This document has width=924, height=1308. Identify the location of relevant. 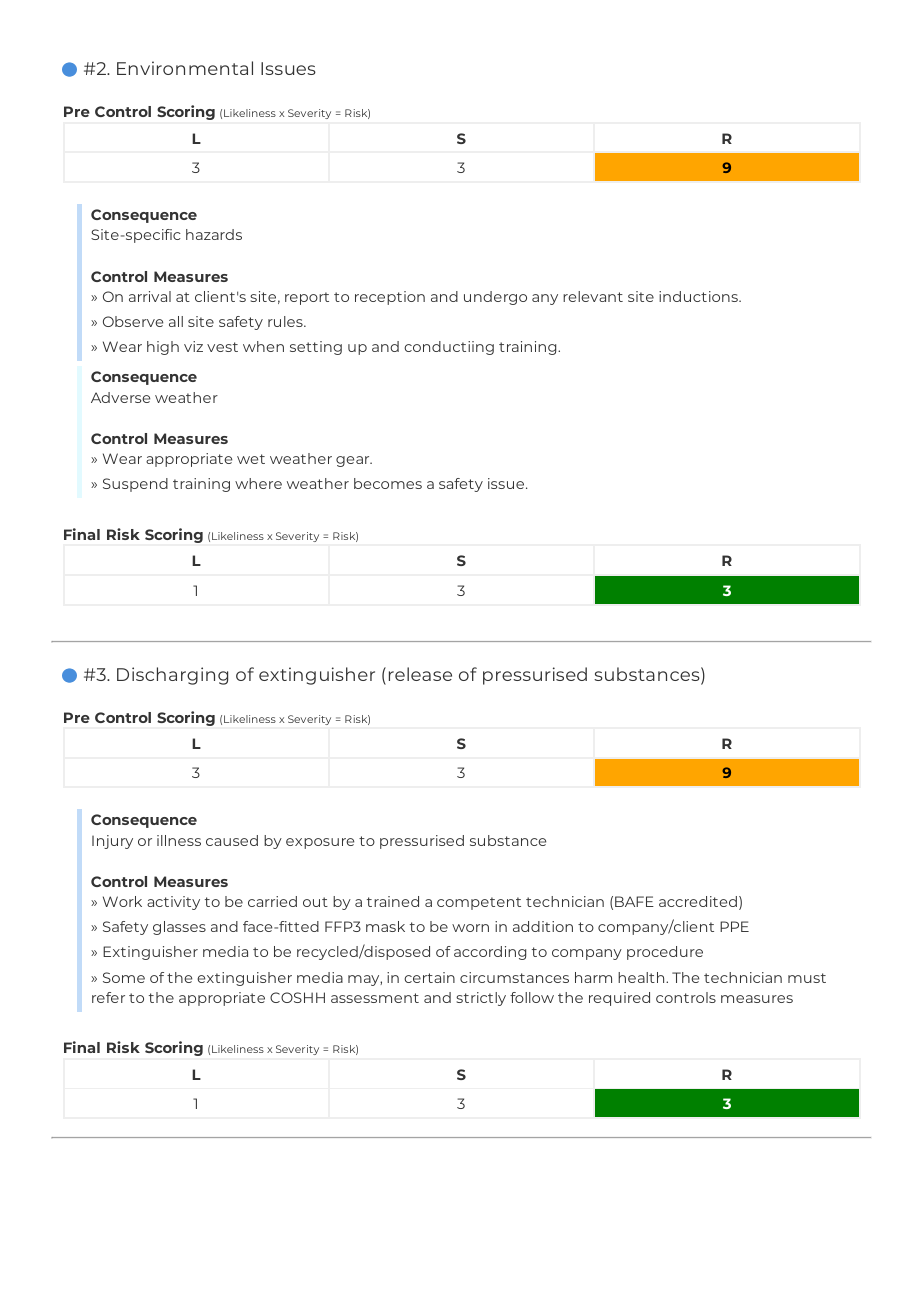
(593, 296).
